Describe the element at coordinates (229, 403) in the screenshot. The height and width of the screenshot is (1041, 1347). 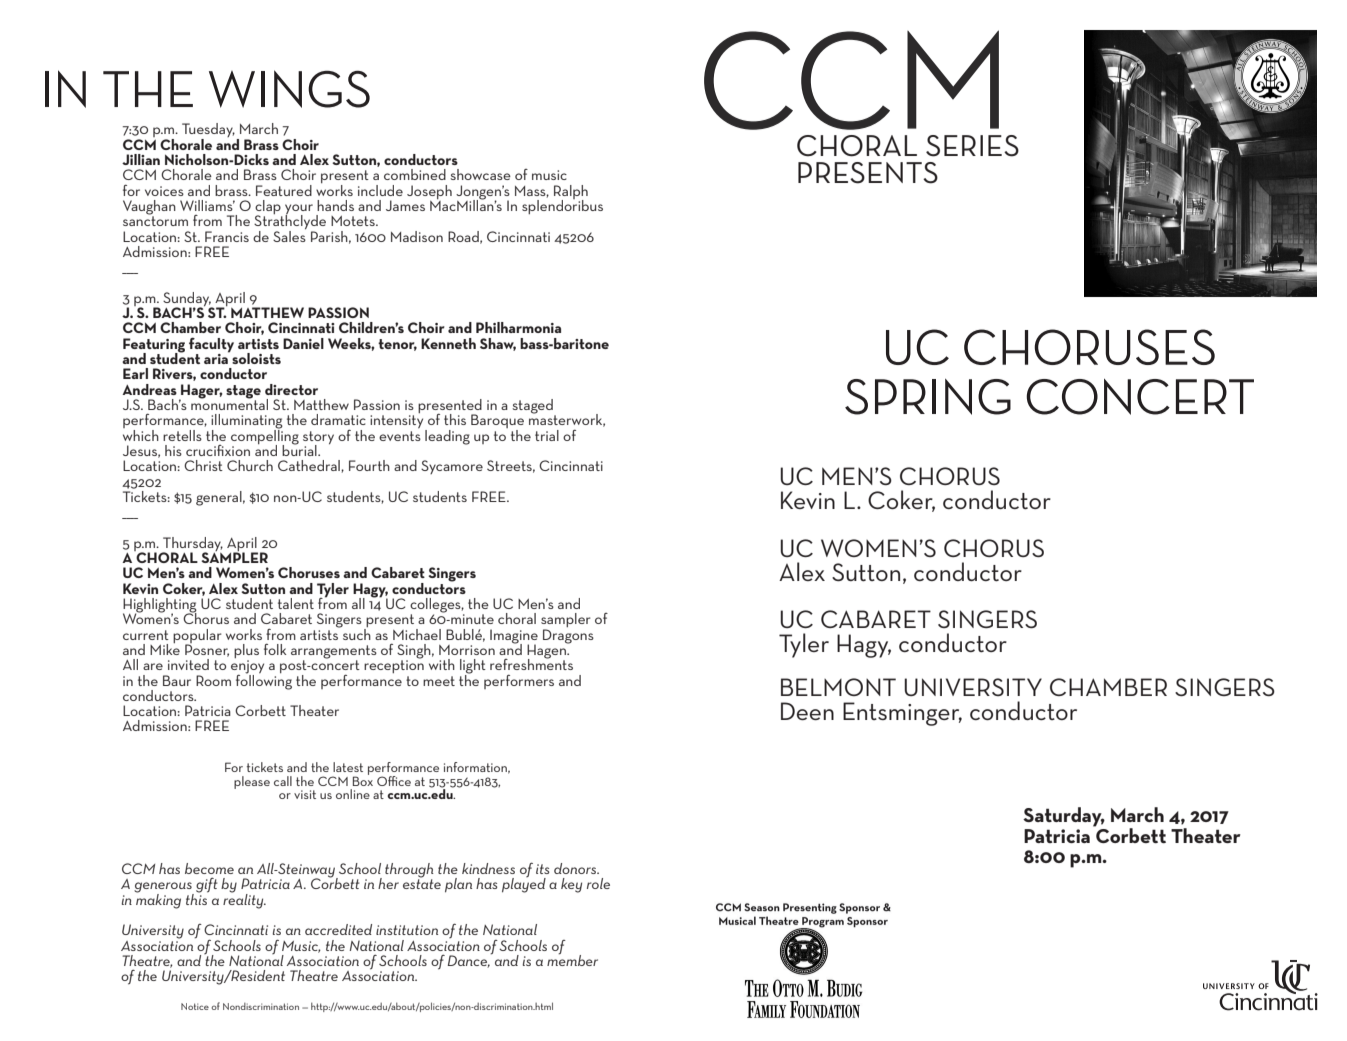
I see `monumental` at that location.
